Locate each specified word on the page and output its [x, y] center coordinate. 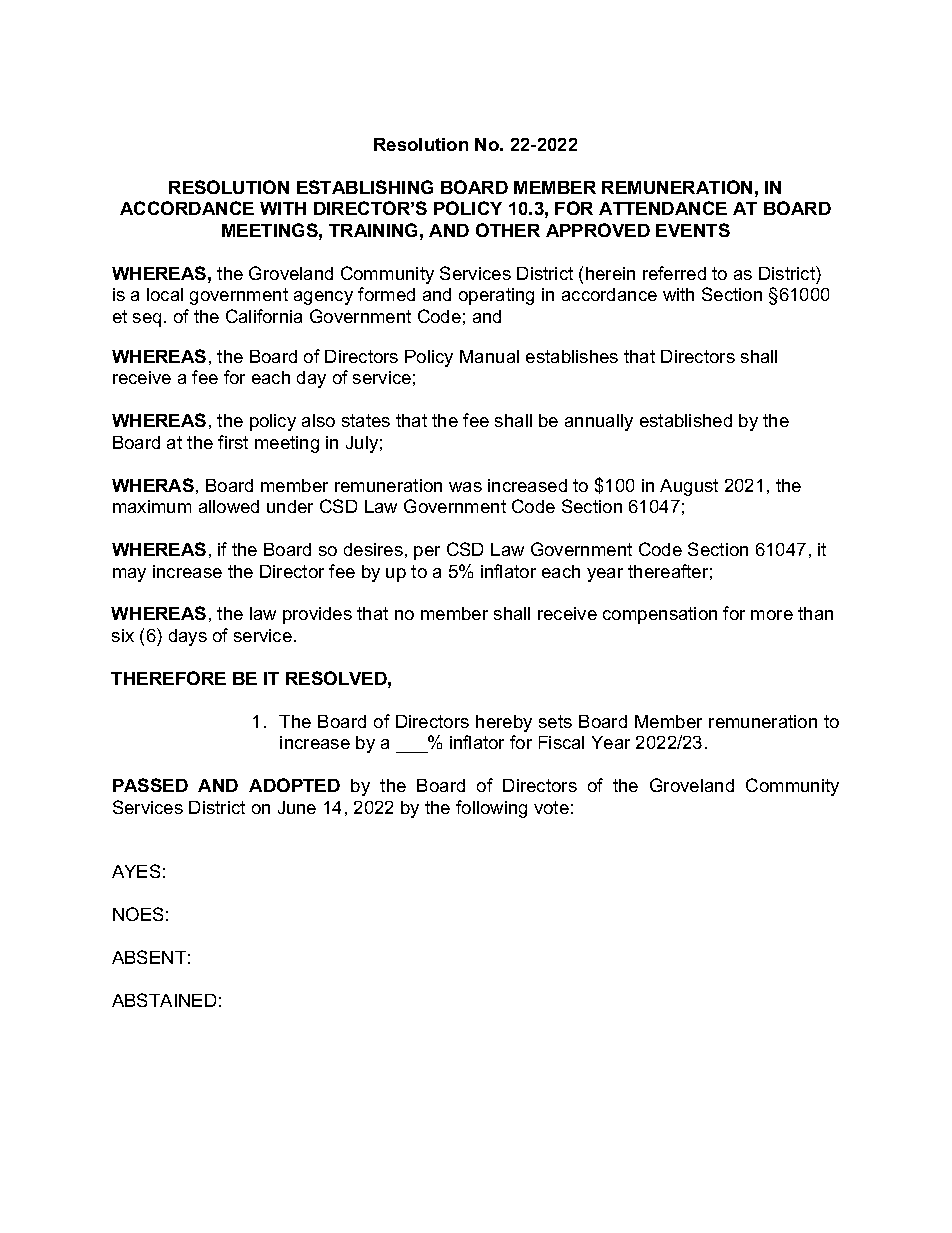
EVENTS [693, 230]
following [491, 809]
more [772, 615]
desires [373, 549]
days [188, 637]
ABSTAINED [164, 1000]
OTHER [508, 230]
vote [551, 807]
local [165, 294]
